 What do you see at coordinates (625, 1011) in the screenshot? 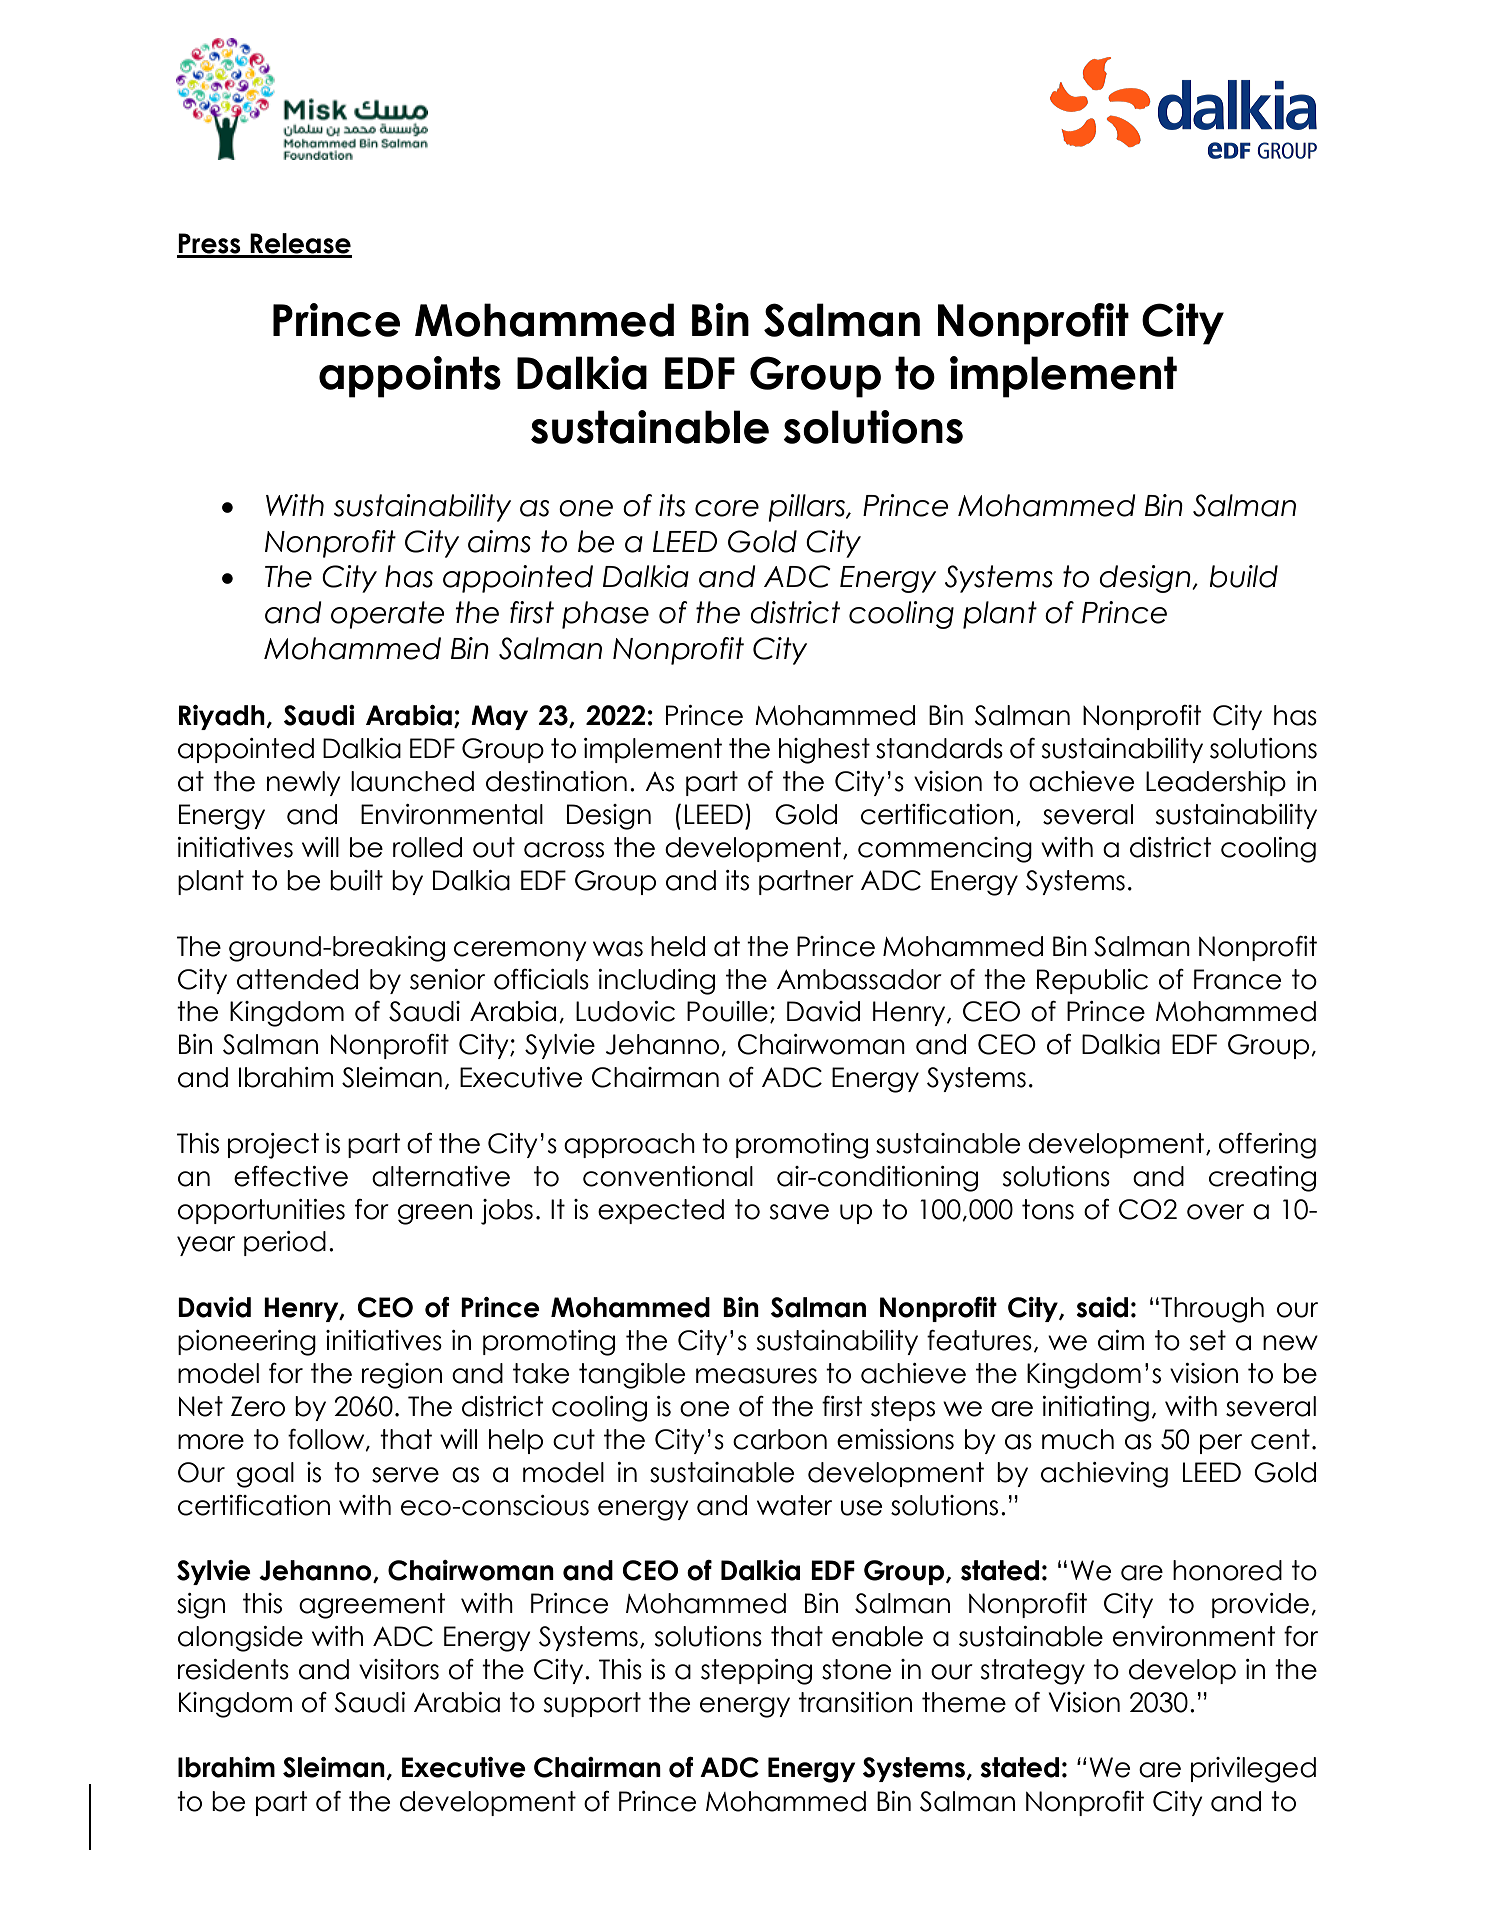
I see `Ludovic` at bounding box center [625, 1011].
